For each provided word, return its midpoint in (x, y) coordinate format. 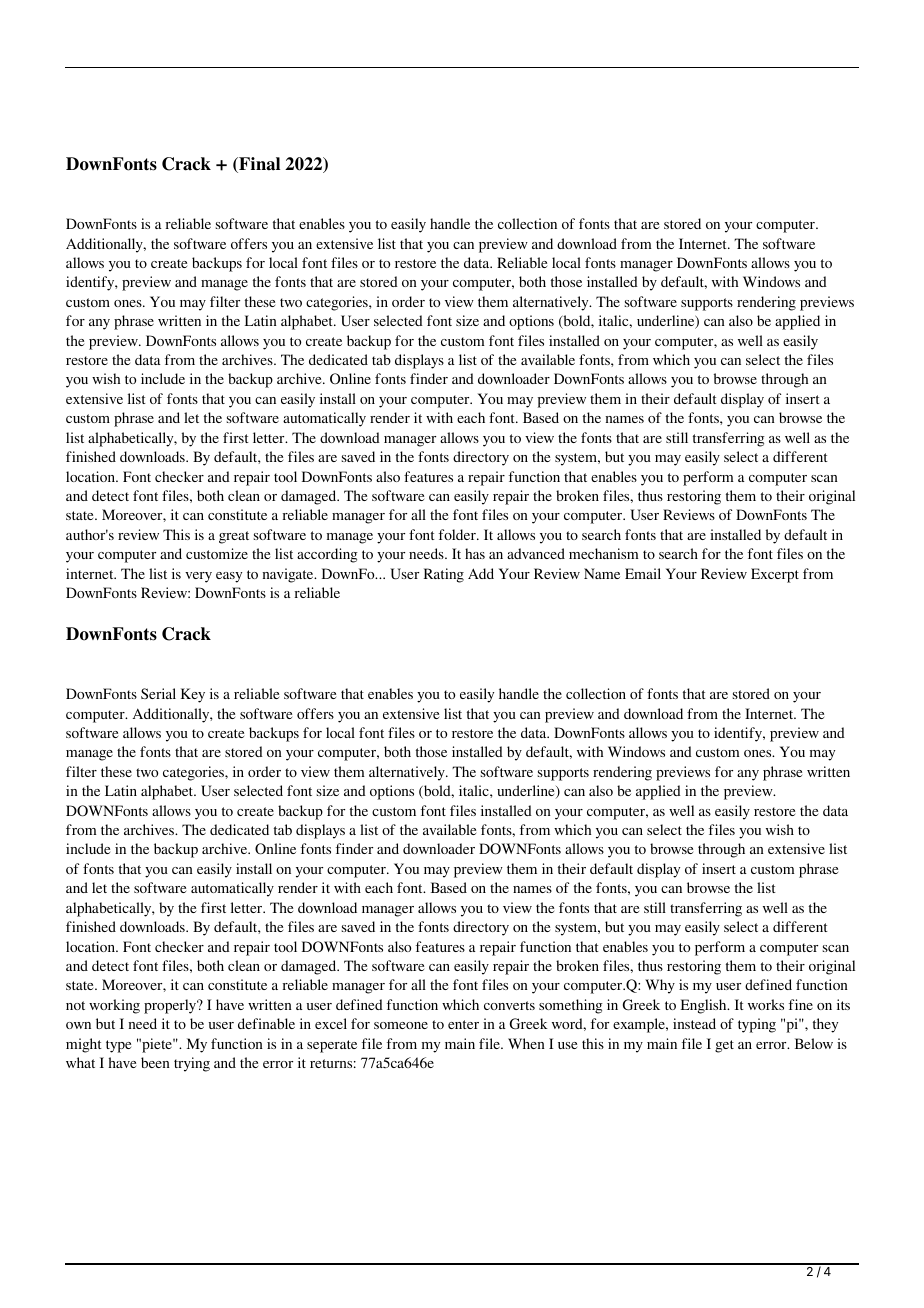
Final (258, 165)
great (234, 537)
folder (458, 534)
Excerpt (775, 575)
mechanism (604, 553)
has (475, 553)
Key (193, 695)
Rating (444, 575)
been (155, 1062)
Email (643, 573)
